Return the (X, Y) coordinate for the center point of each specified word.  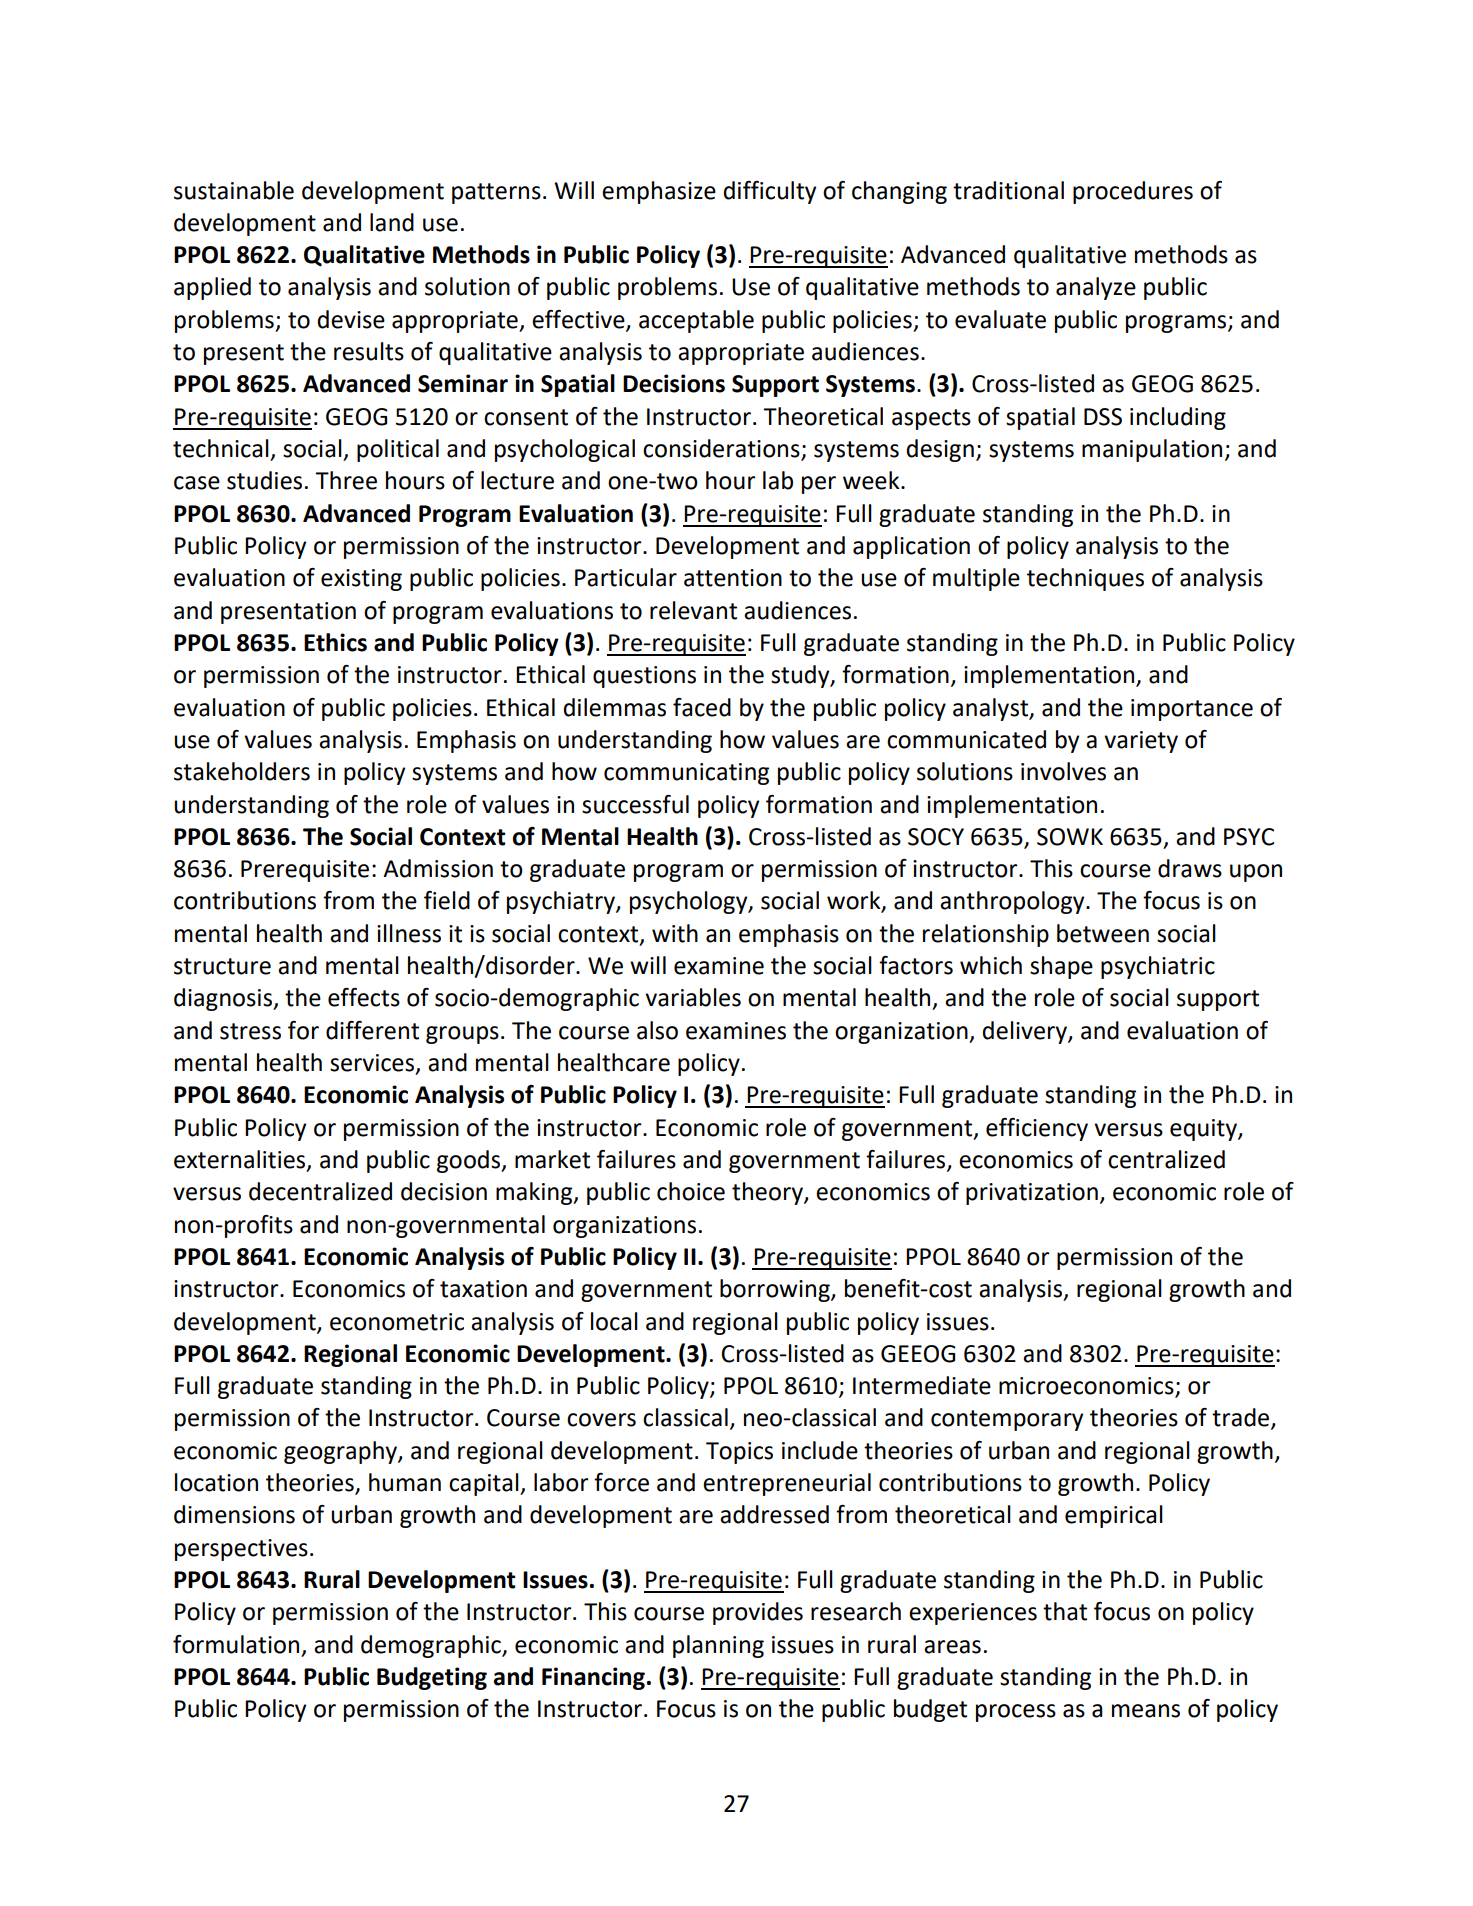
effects (364, 997)
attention (733, 578)
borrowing (776, 1290)
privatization (1032, 1194)
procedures (1133, 192)
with (675, 933)
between (1103, 933)
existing (361, 580)
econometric (397, 1322)
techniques (1085, 579)
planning (718, 1646)
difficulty (770, 192)
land (392, 222)
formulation (236, 1644)
